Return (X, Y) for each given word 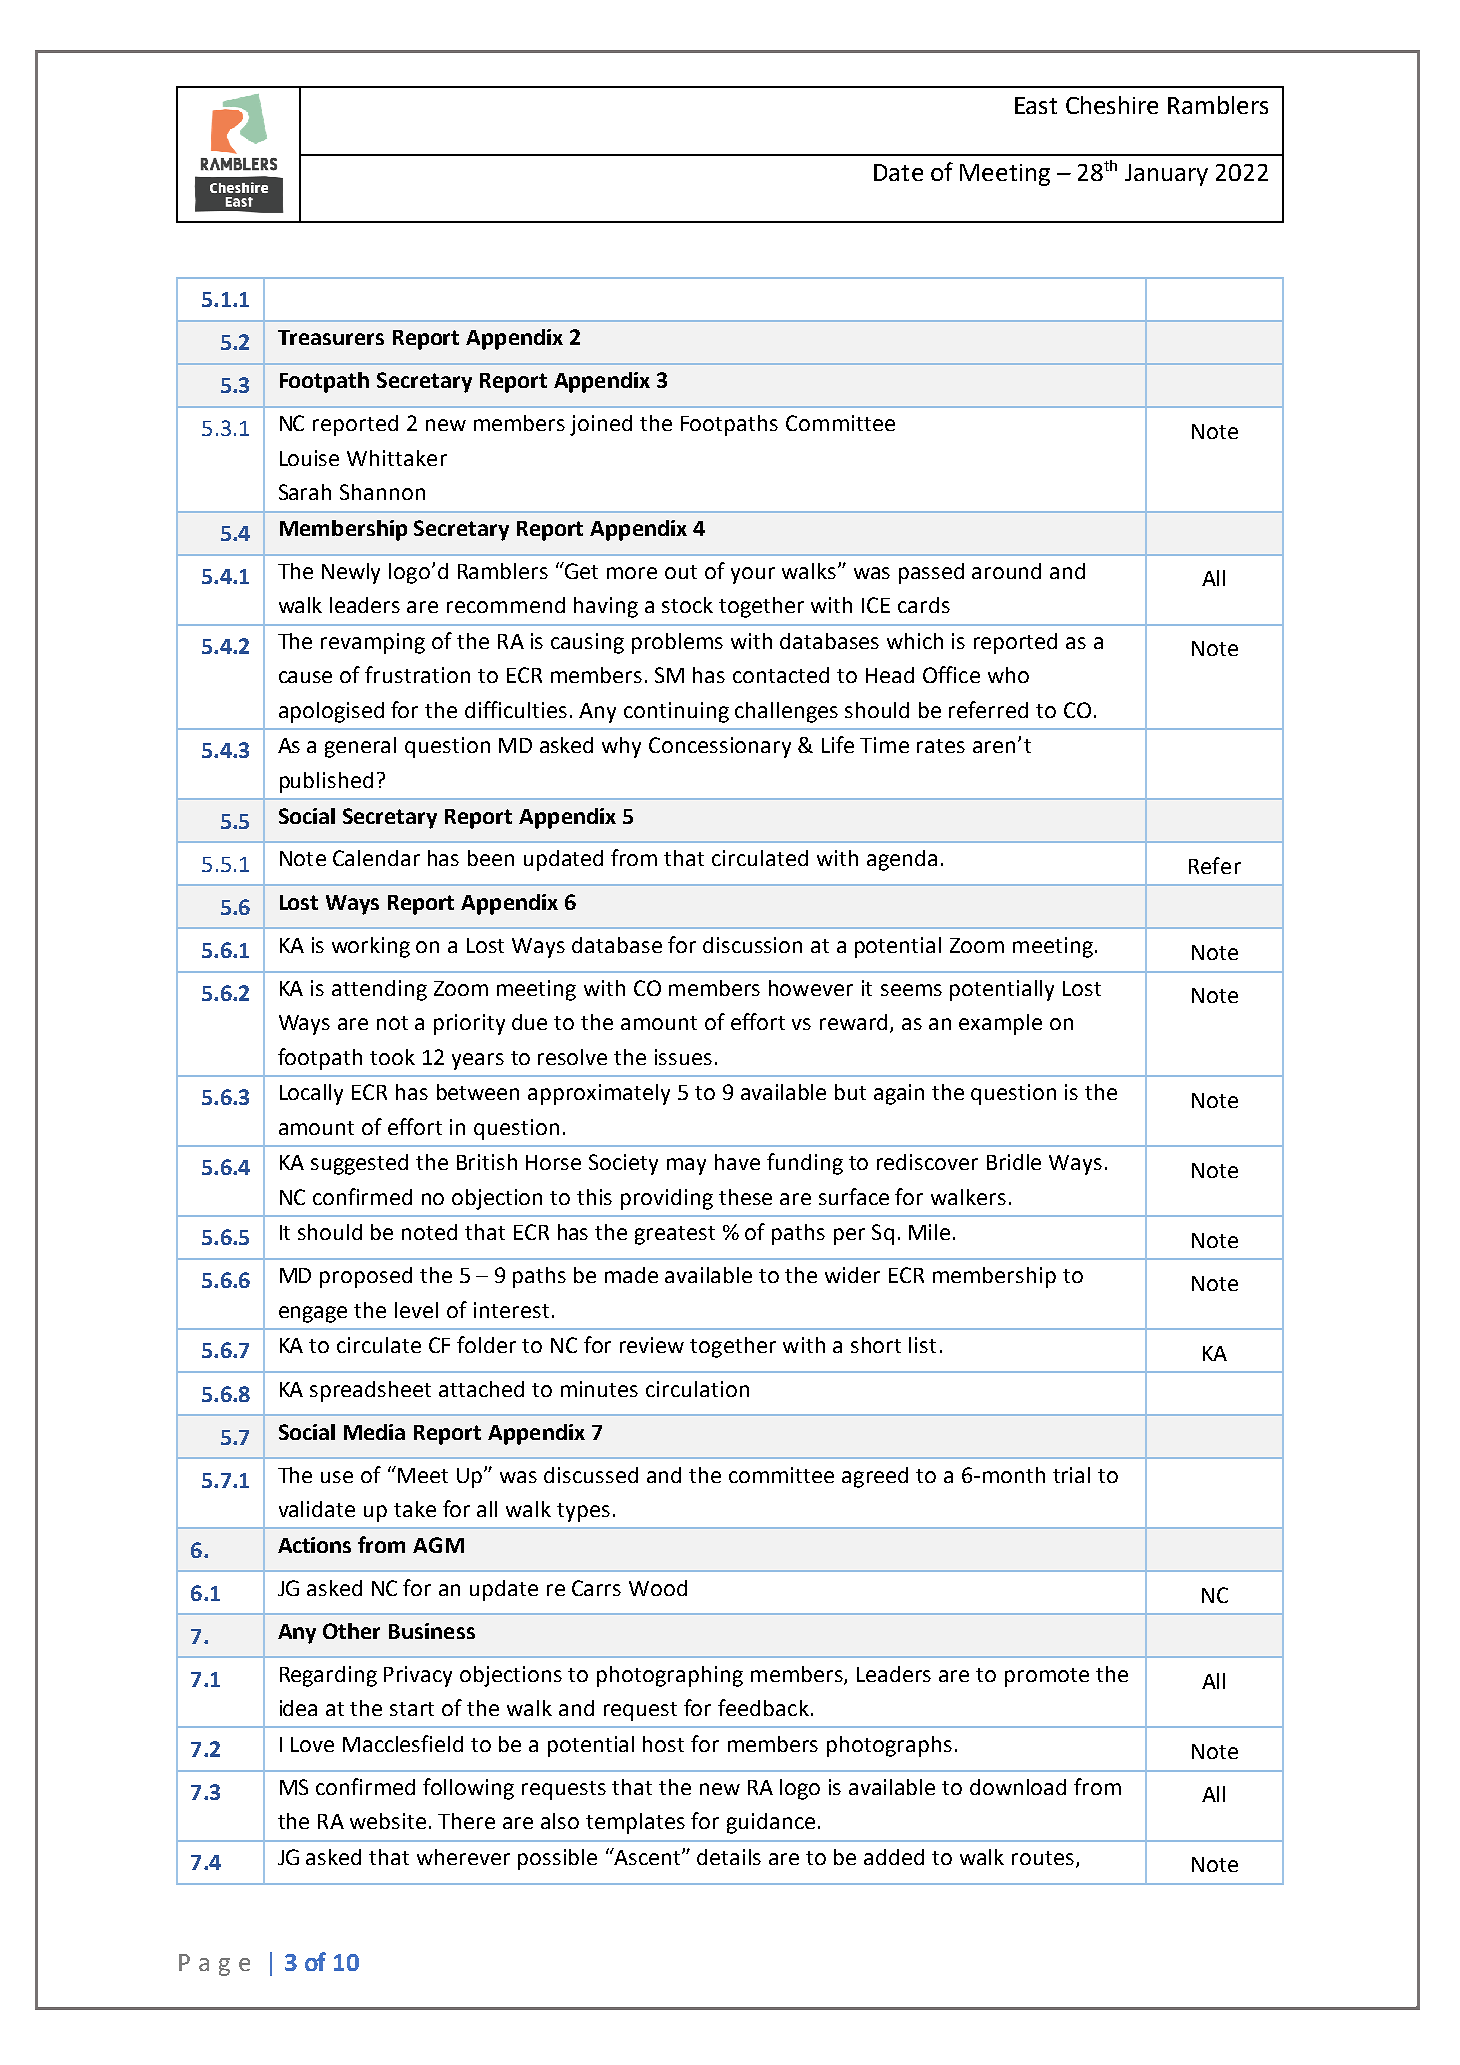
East (1036, 105)
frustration (417, 674)
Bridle (1014, 1162)
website (388, 1821)
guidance (771, 1823)
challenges (786, 712)
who (1008, 675)
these (745, 1197)
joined (601, 425)
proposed (366, 1277)
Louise (309, 458)
